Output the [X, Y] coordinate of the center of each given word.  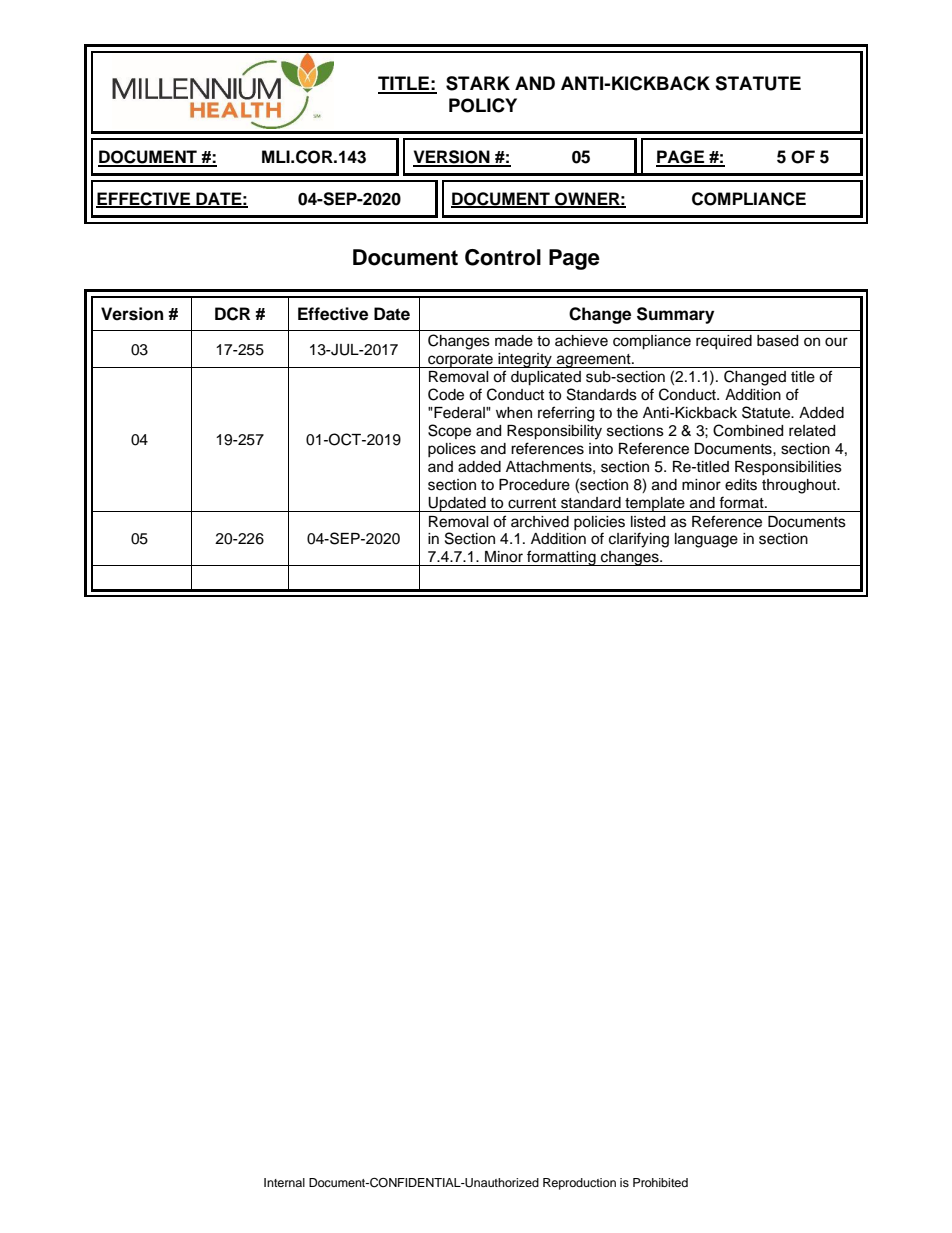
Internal [284, 1182]
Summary [675, 315]
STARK [478, 83]
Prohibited [660, 1182]
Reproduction [579, 1184]
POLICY [483, 105]
